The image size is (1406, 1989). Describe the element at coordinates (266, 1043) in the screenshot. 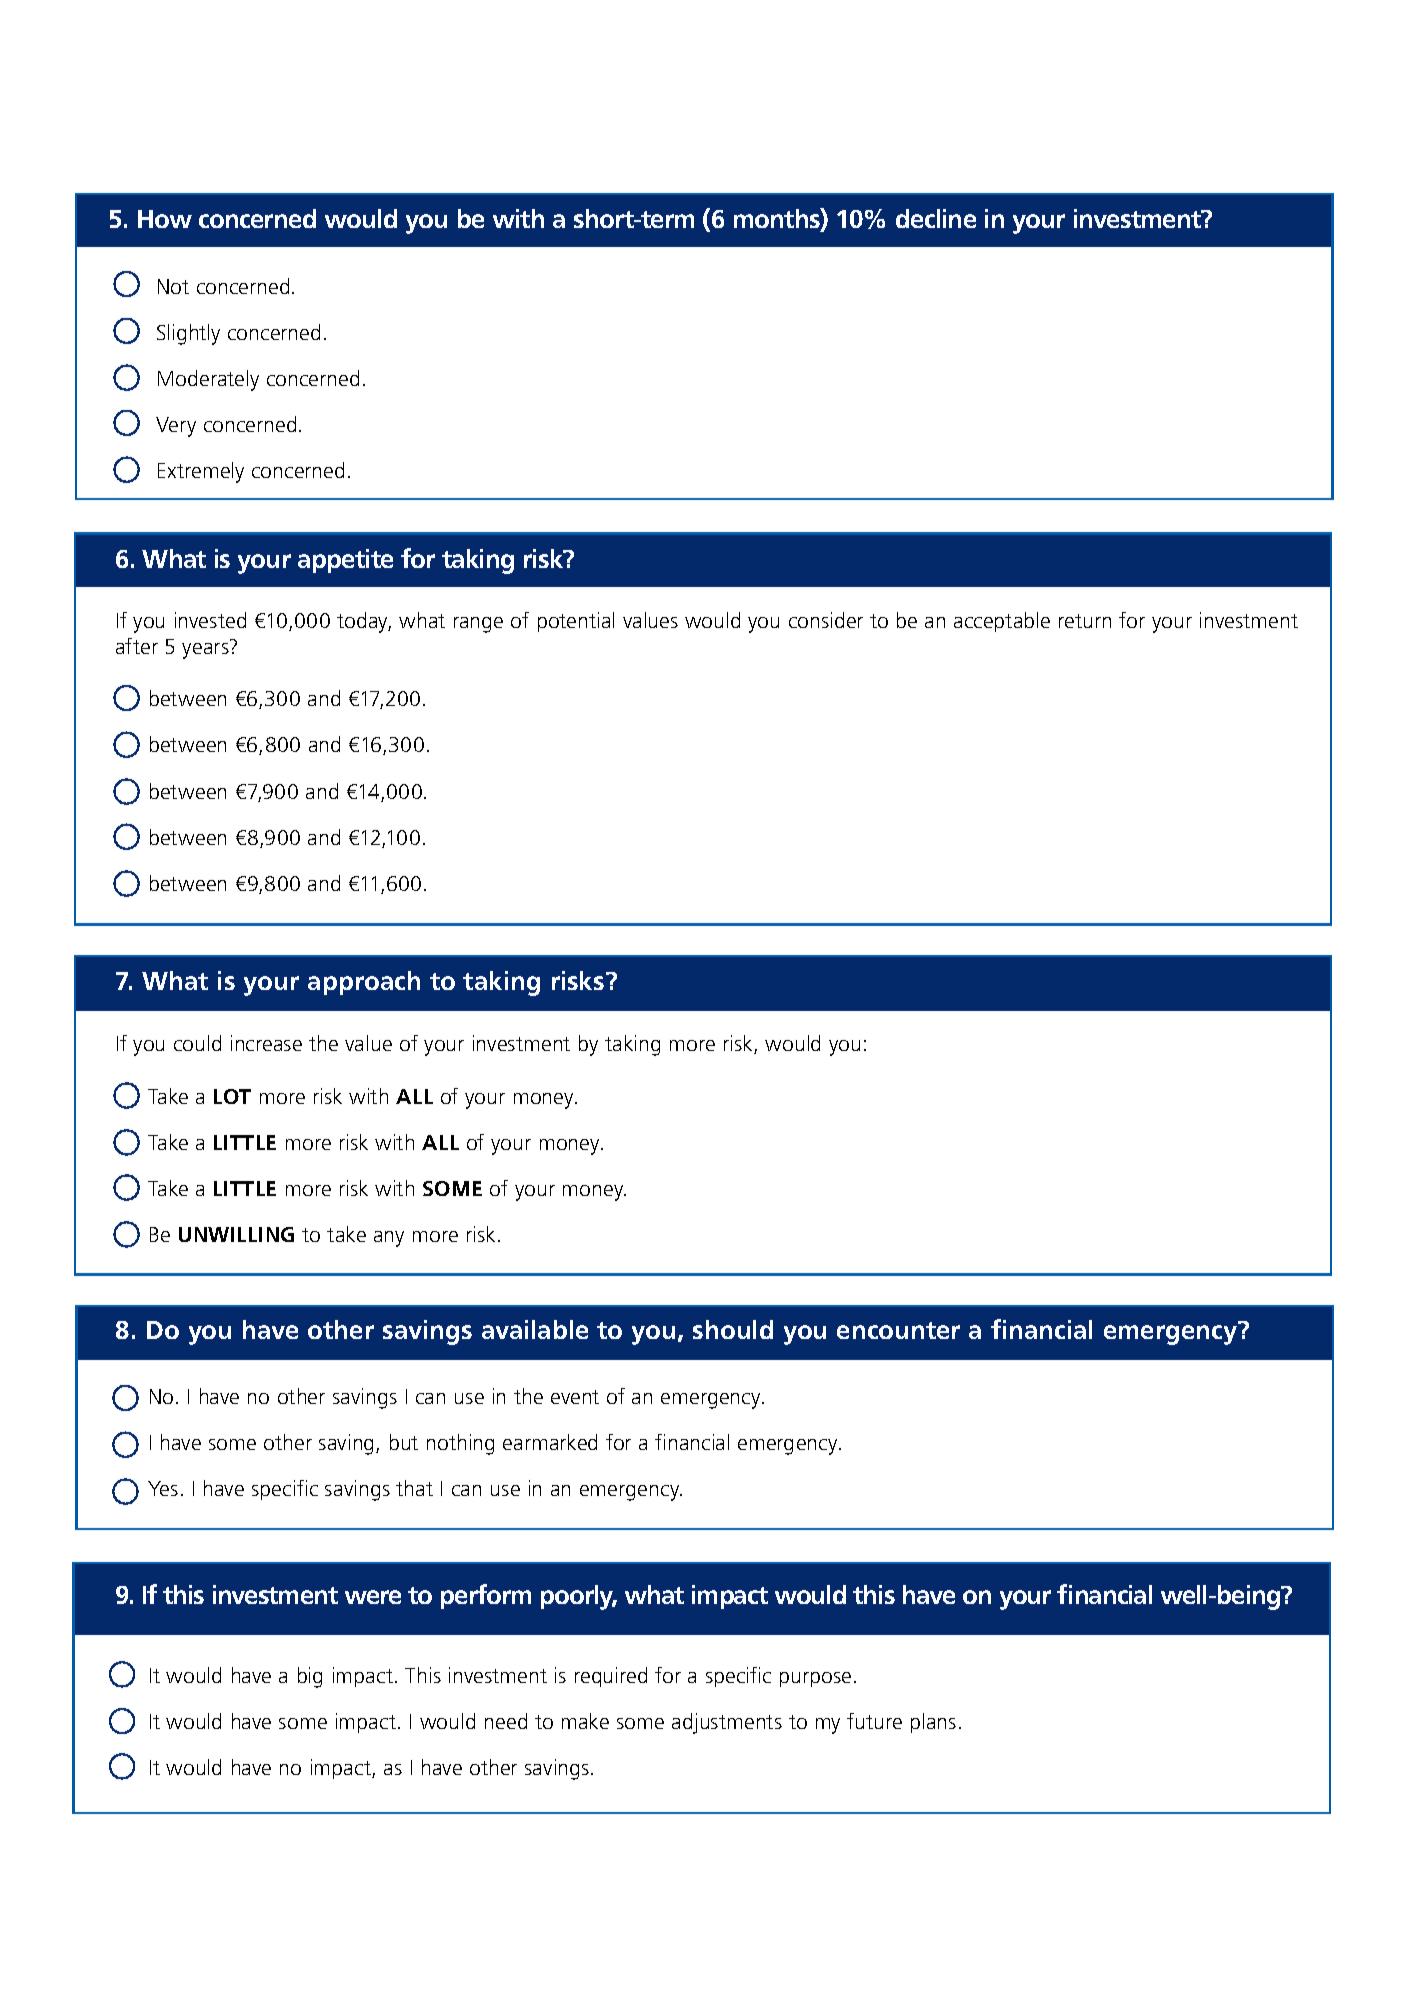

I see `increase` at that location.
